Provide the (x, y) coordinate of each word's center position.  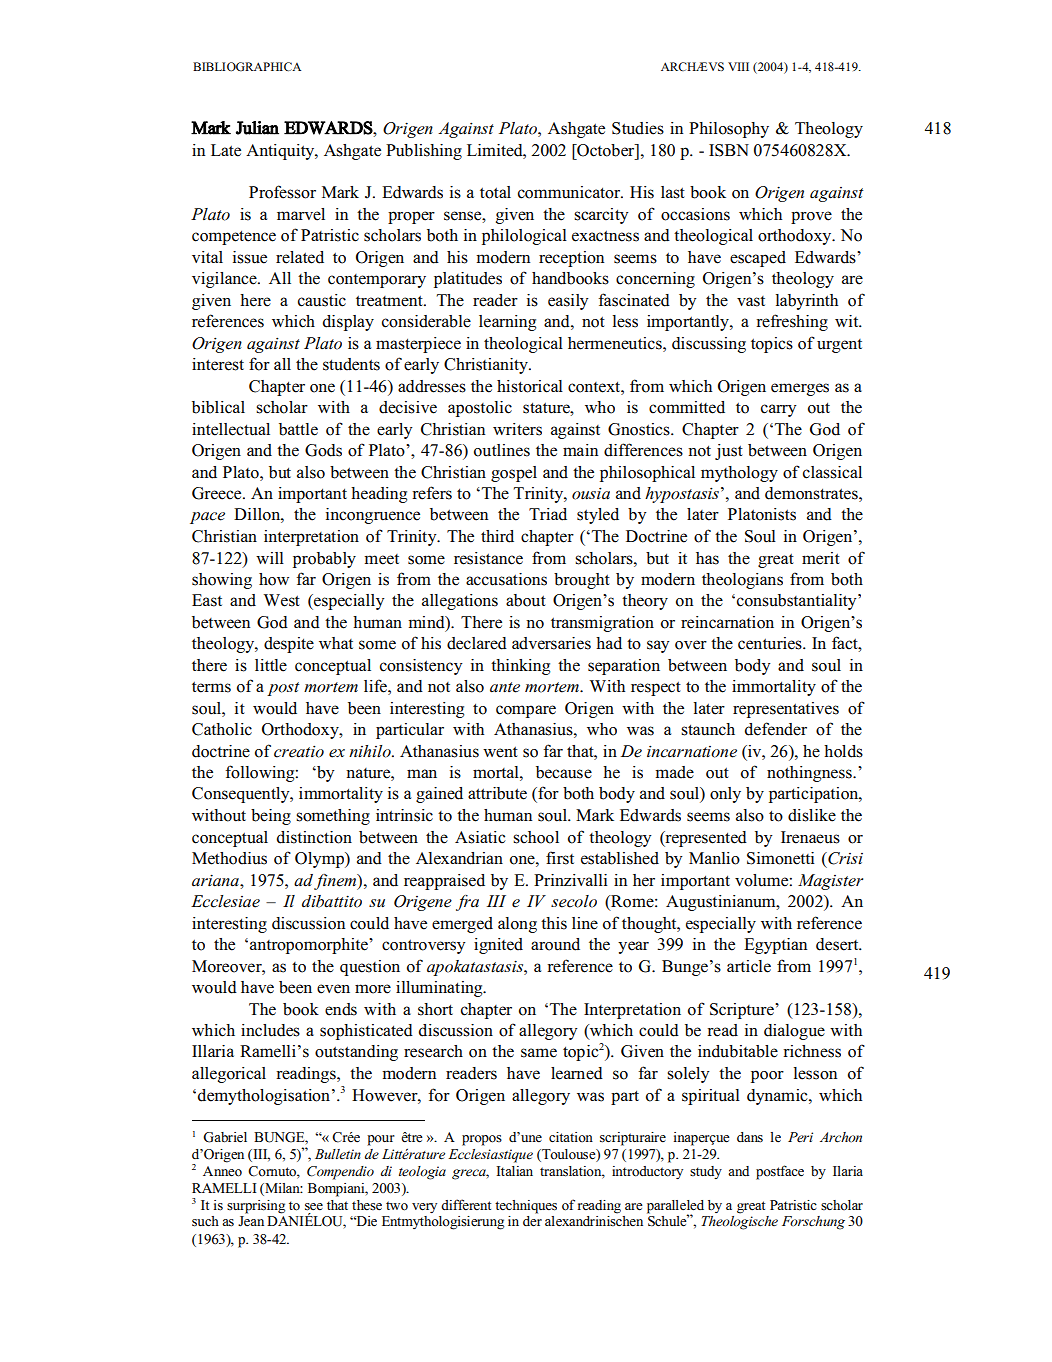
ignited (498, 946)
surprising (256, 1207)
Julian (257, 128)
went (500, 752)
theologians (742, 581)
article (749, 966)
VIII (738, 66)
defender (776, 729)
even (333, 989)
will (270, 558)
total (495, 192)
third (497, 536)
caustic (322, 300)
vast (751, 301)
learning (507, 323)
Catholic (222, 729)
